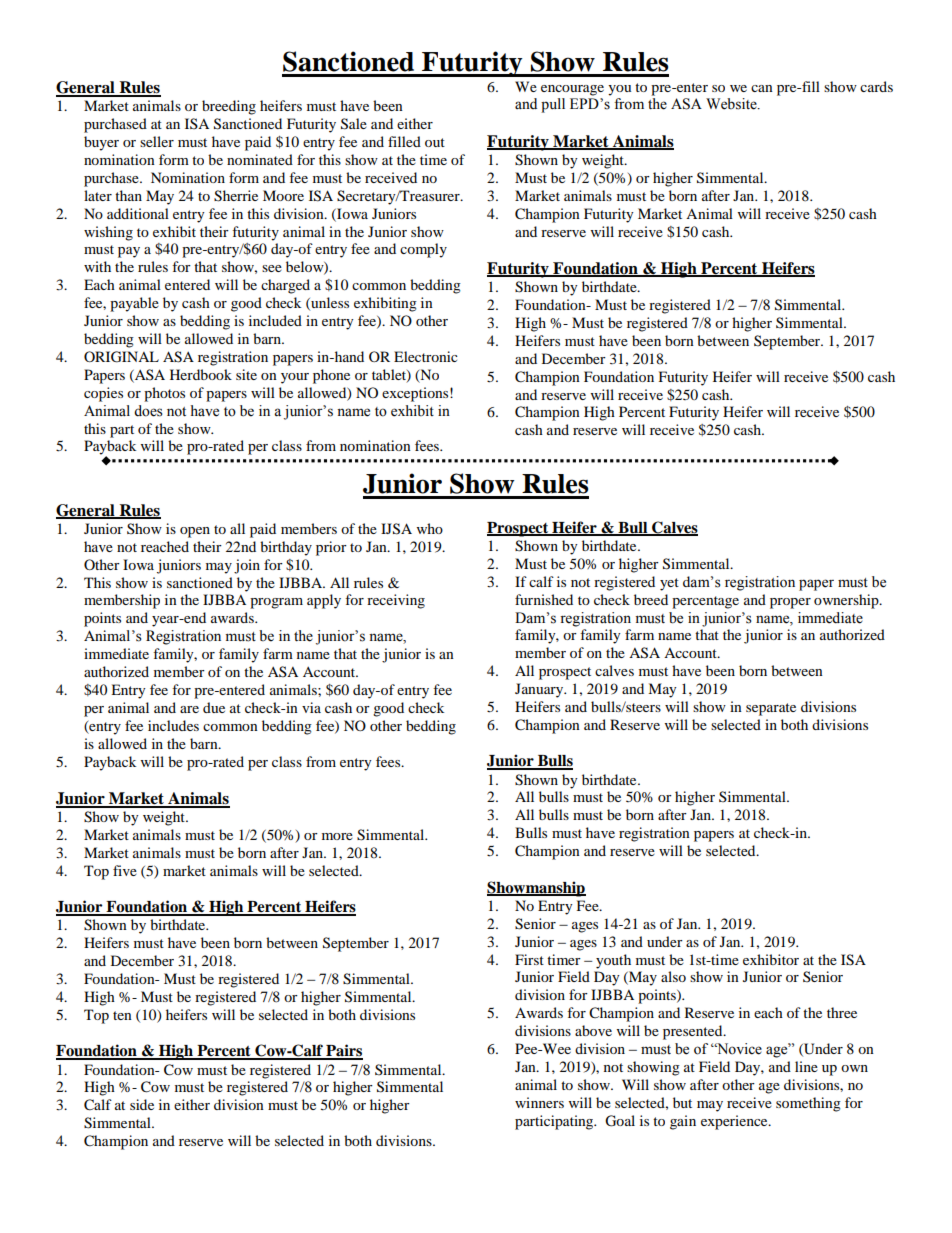 The width and height of the screenshot is (952, 1233). Describe the element at coordinates (808, 1104) in the screenshot. I see `something` at that location.
